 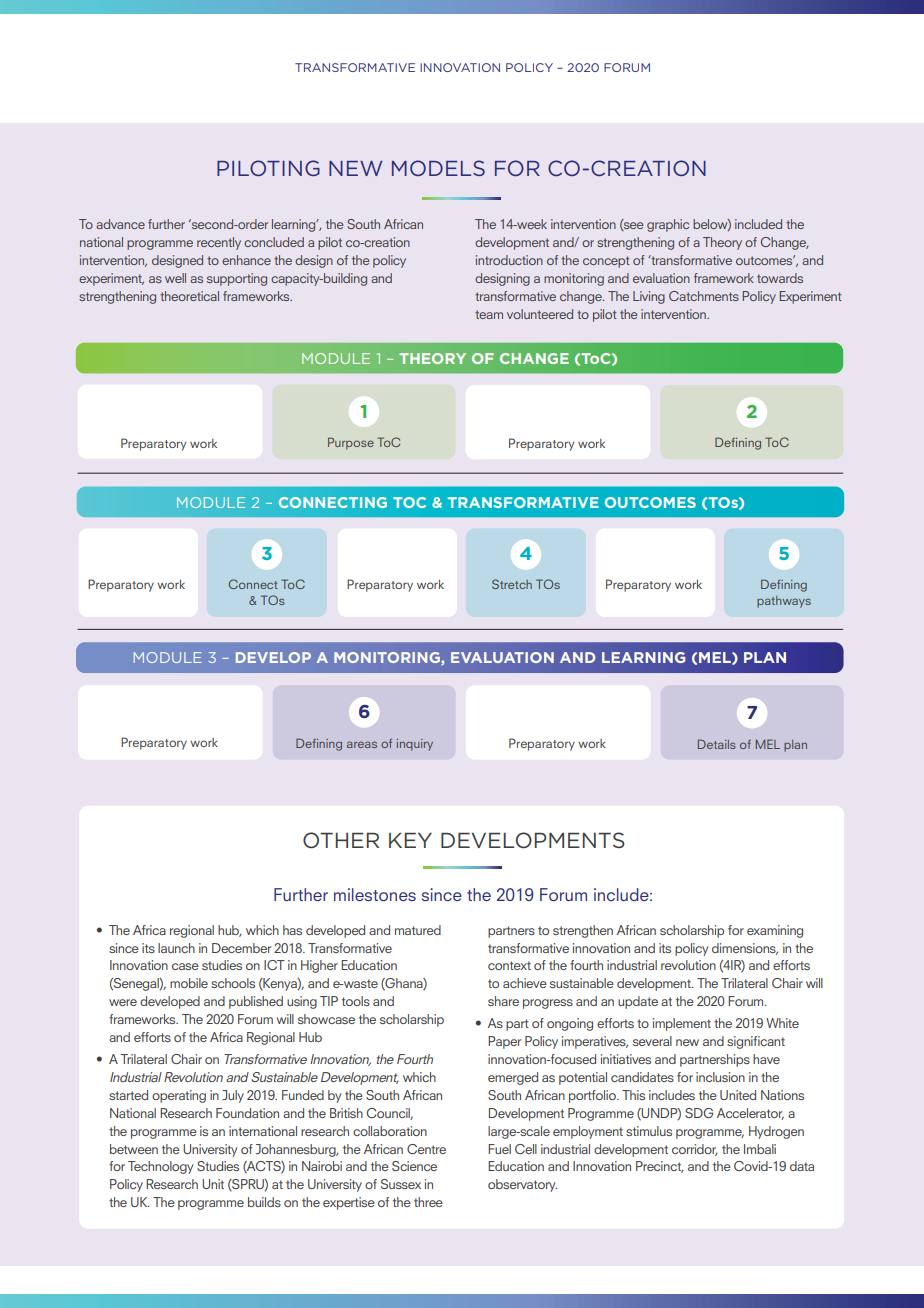 What do you see at coordinates (219, 243) in the screenshot?
I see `recently` at bounding box center [219, 243].
